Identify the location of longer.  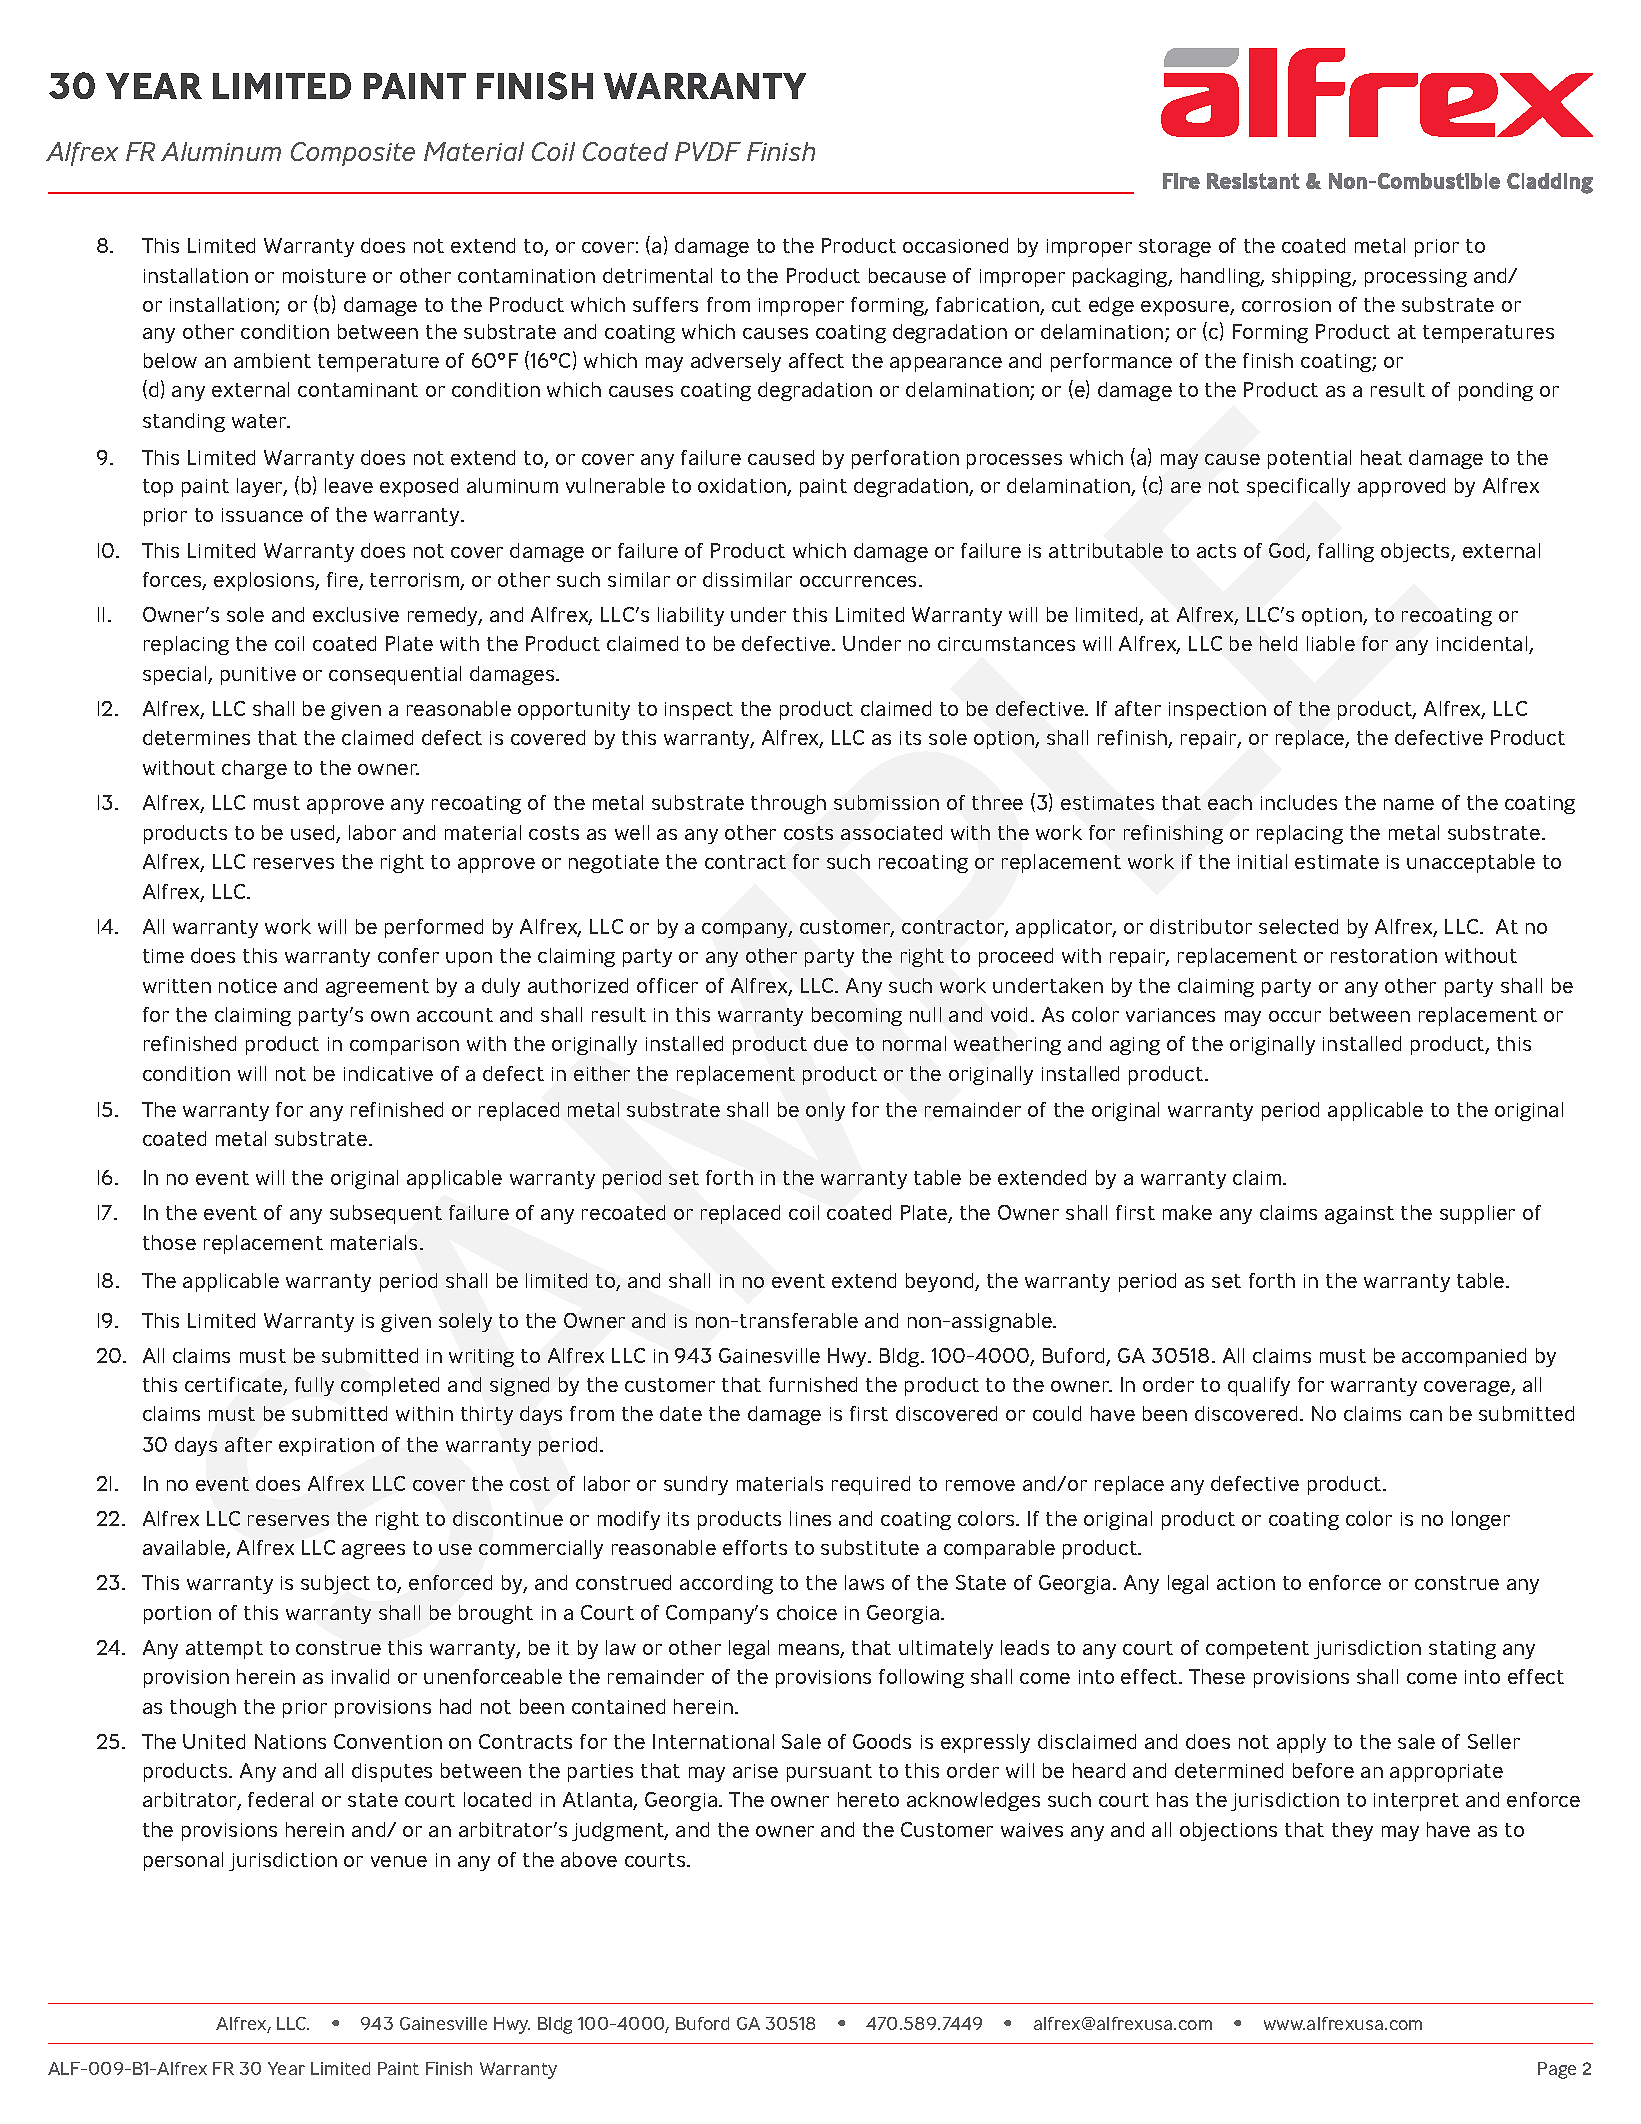
(1481, 1520).
